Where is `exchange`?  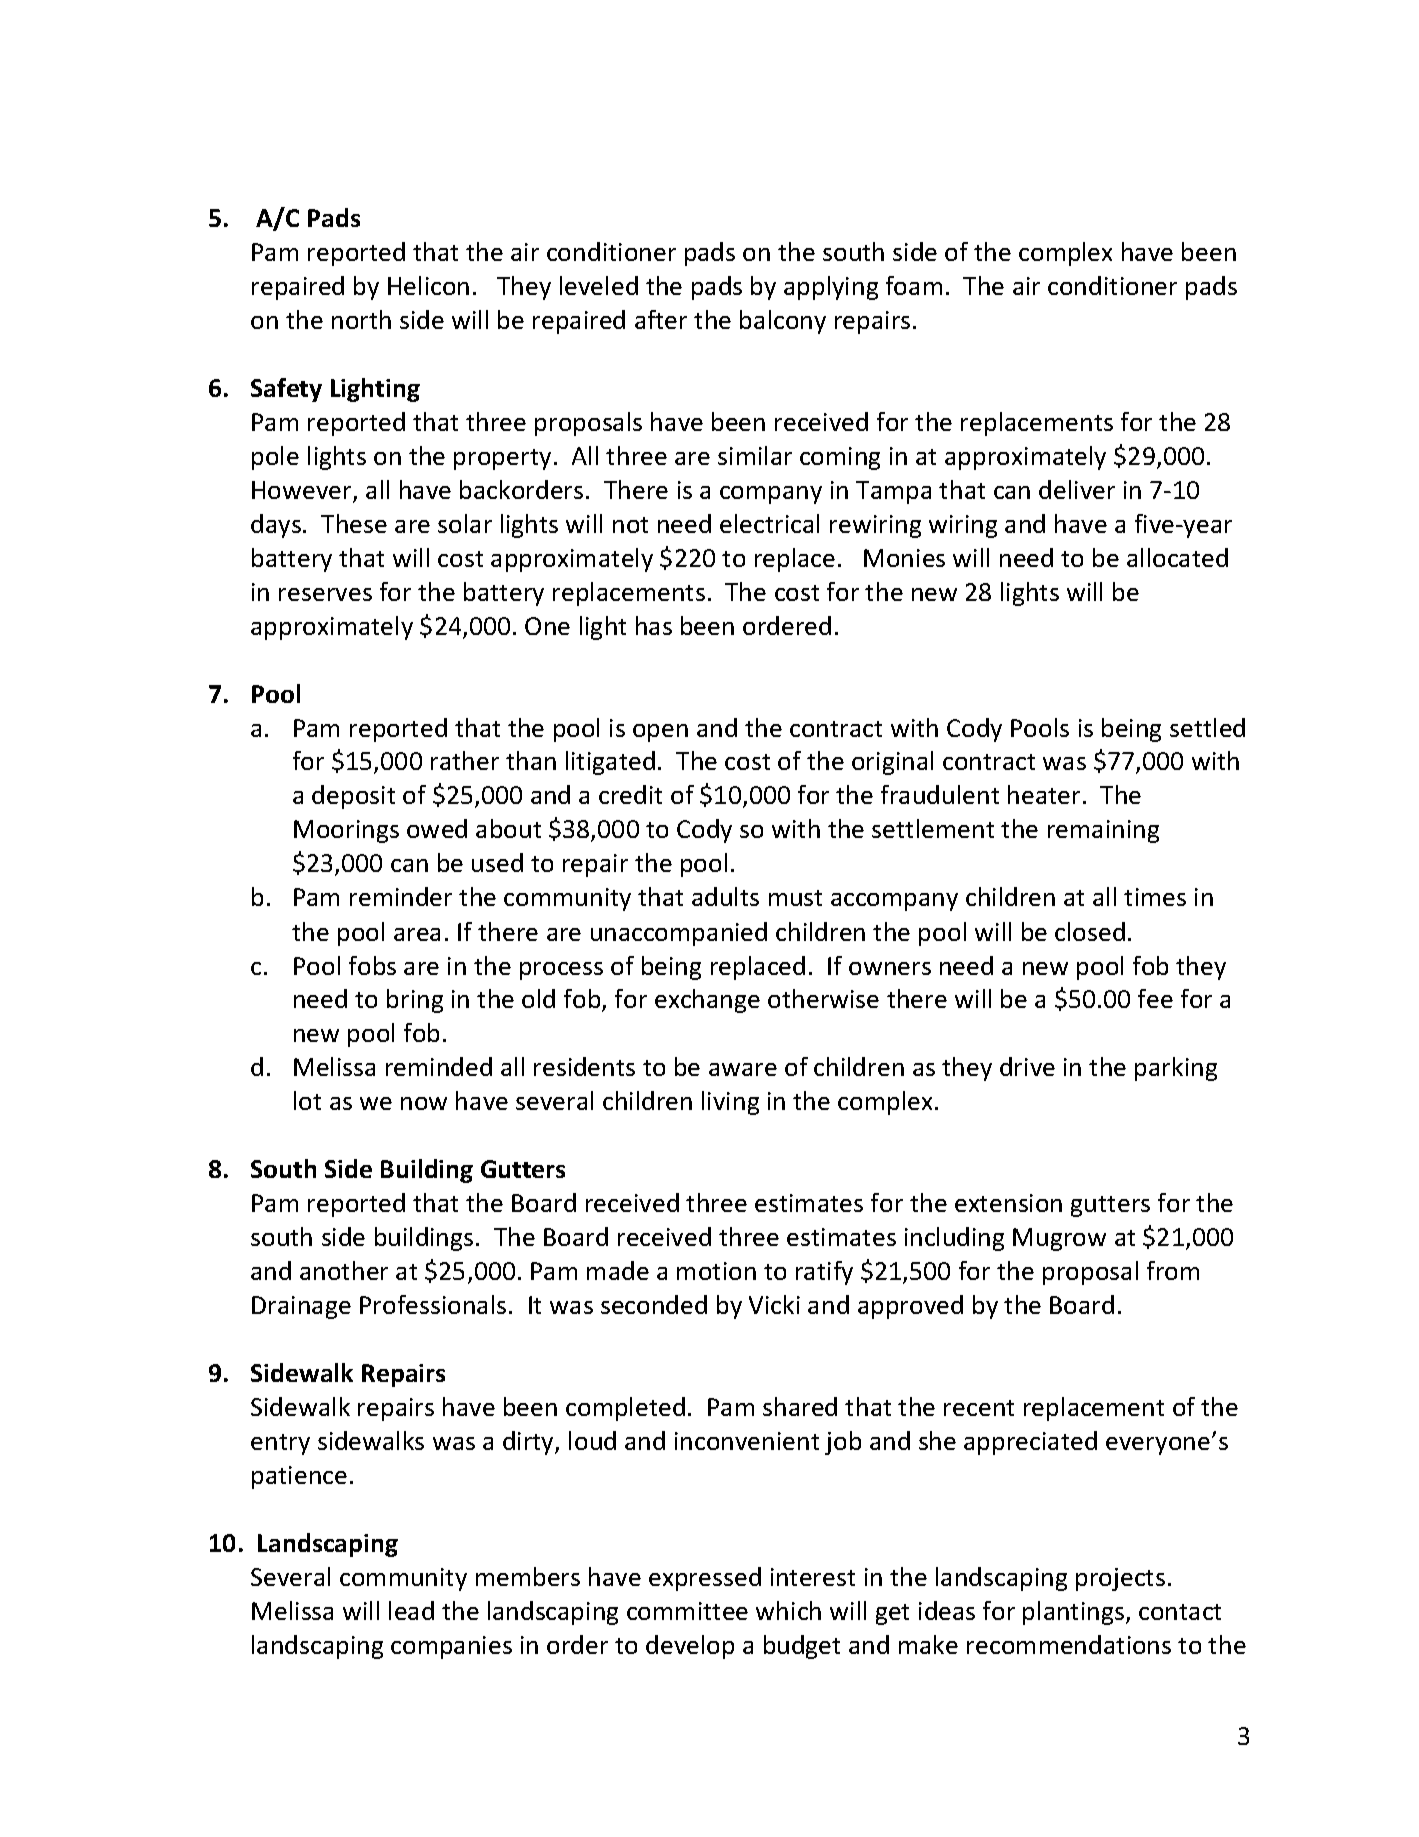 exchange is located at coordinates (707, 1001).
